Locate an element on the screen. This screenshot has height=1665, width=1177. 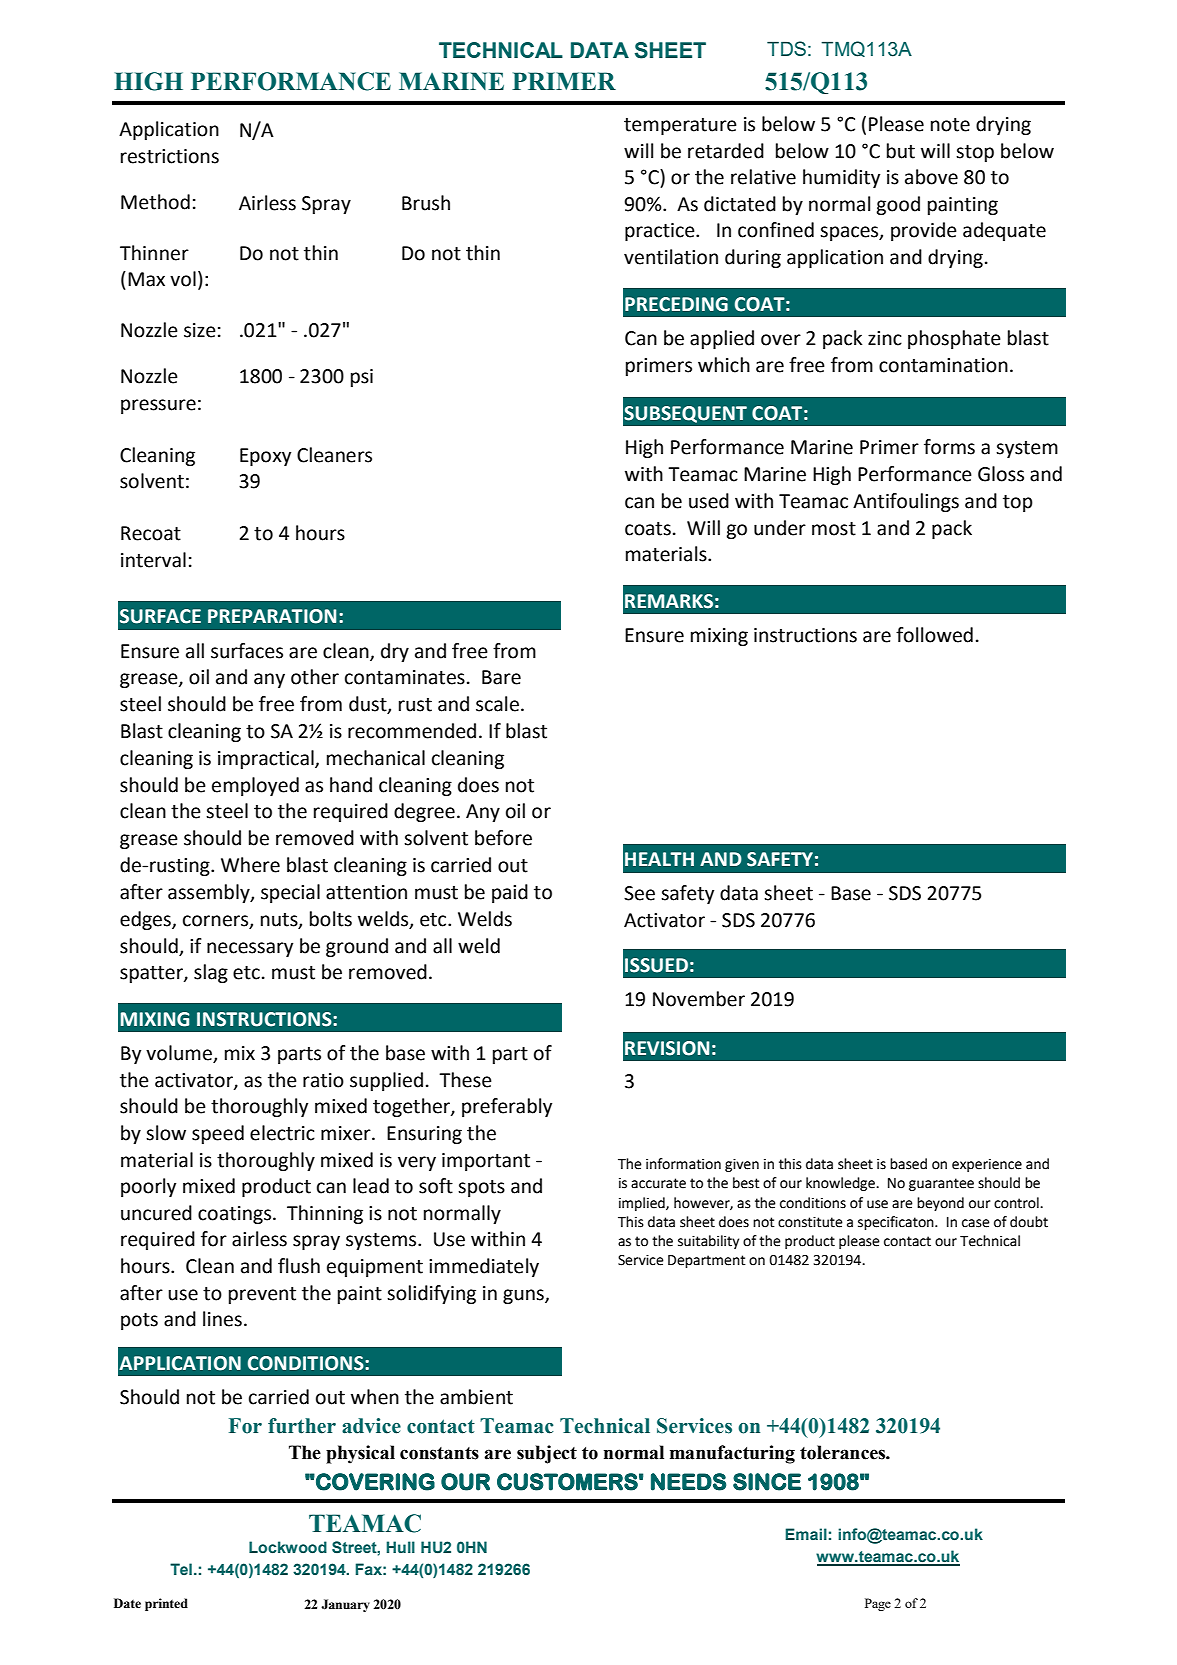
restrictions is located at coordinates (170, 156).
